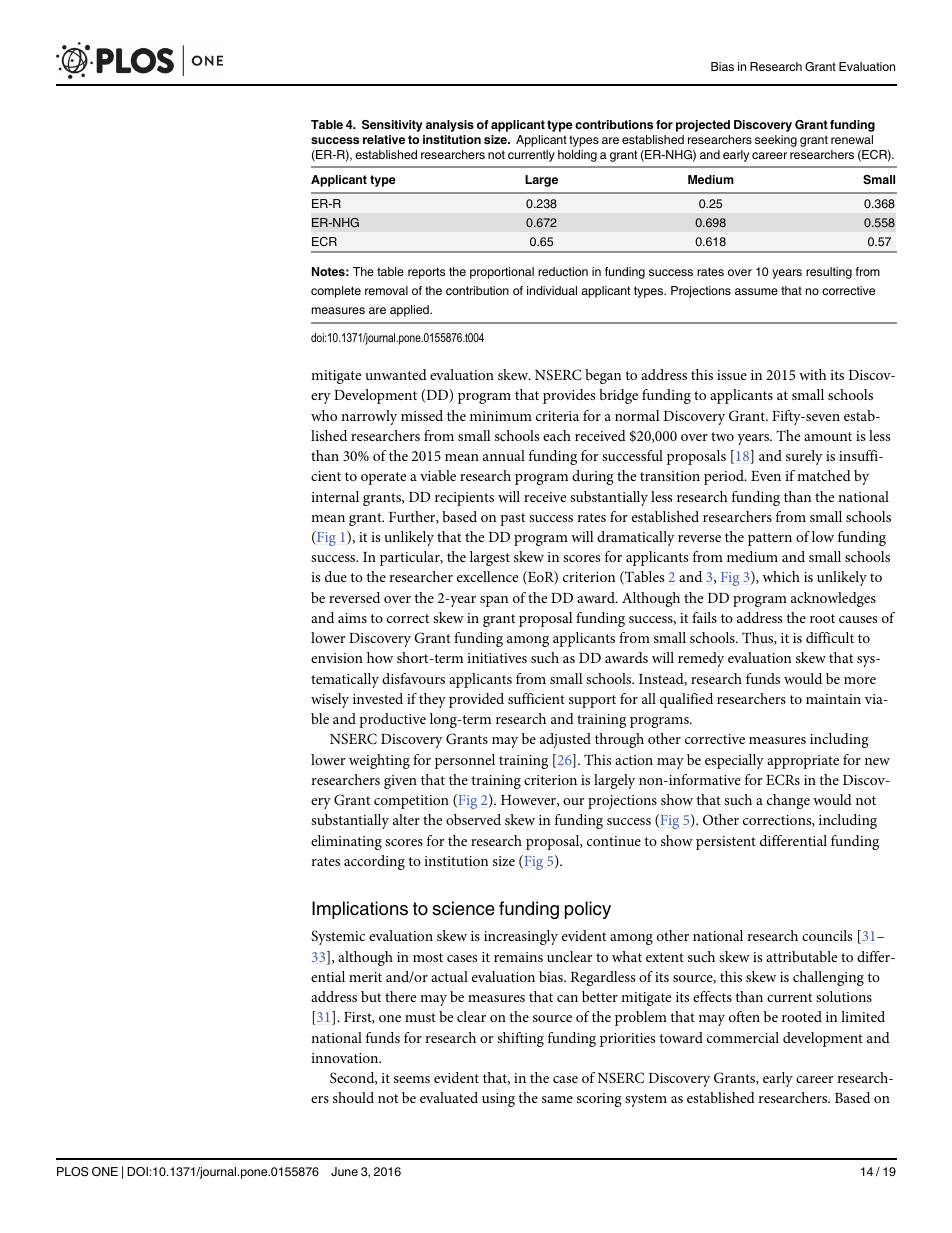 Image resolution: width=952 pixels, height=1233 pixels. I want to click on seeking, so click(776, 141).
